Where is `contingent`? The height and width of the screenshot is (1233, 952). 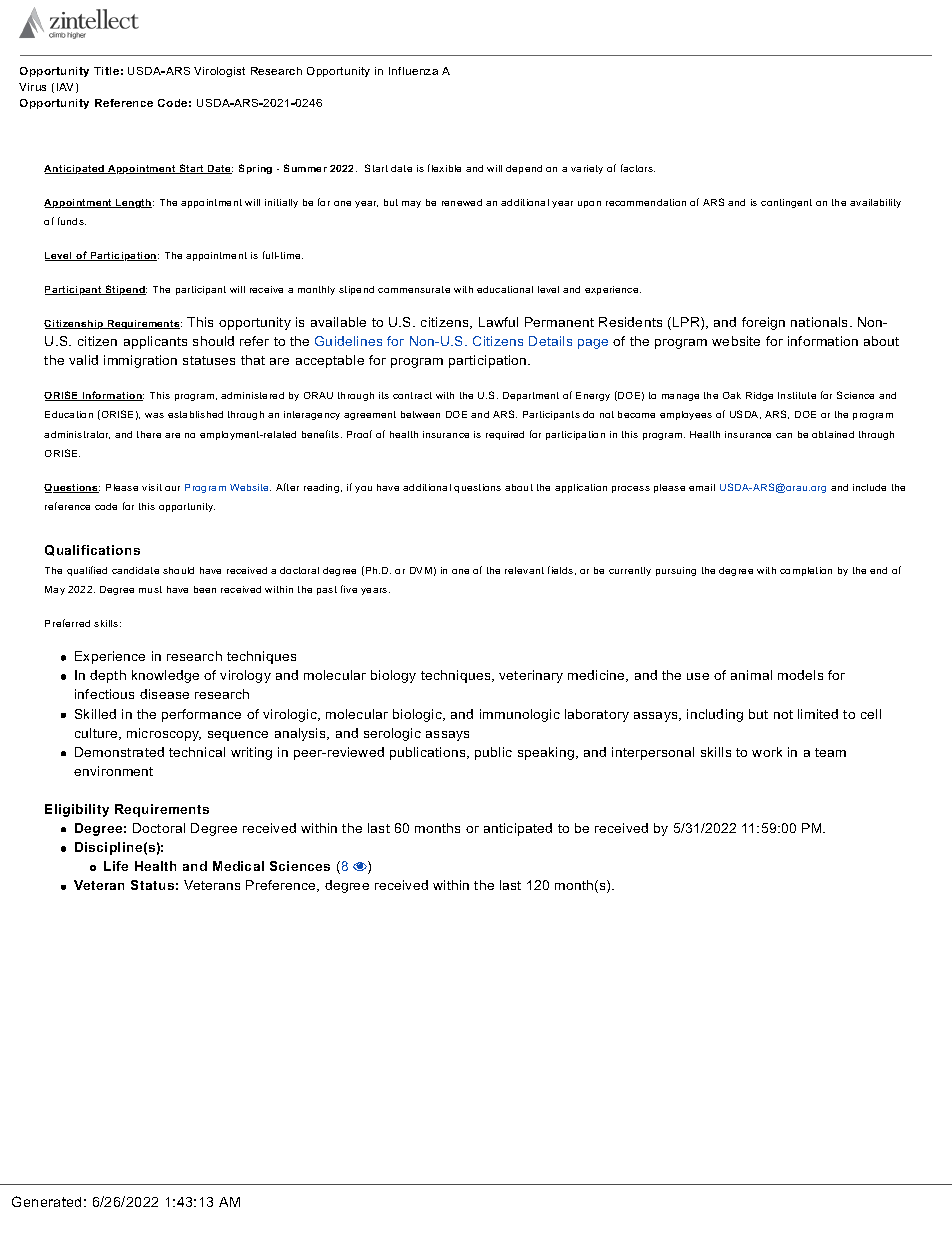 contingent is located at coordinates (786, 203).
